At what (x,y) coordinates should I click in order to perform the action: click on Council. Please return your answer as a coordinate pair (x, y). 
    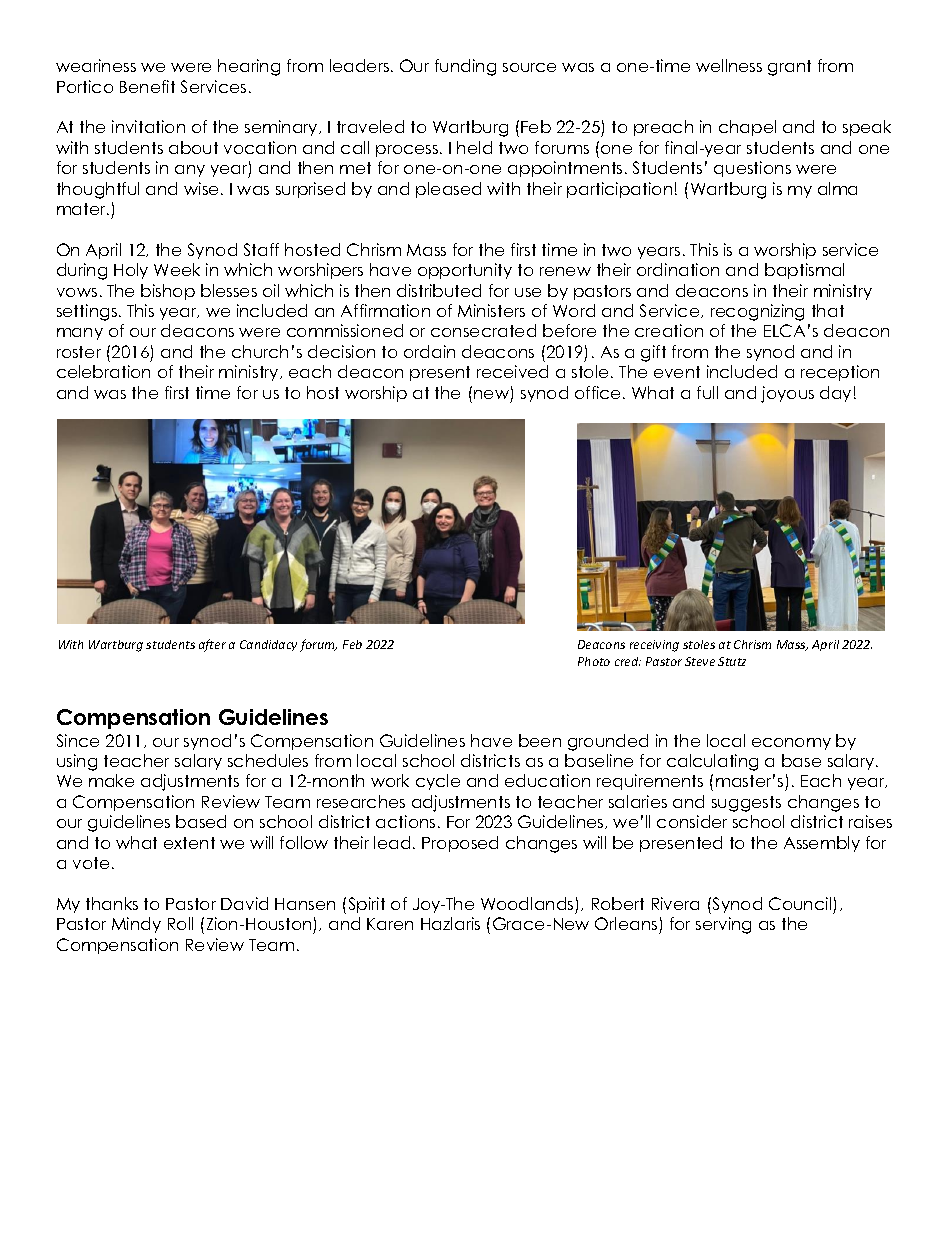
    Looking at the image, I should click on (800, 903).
